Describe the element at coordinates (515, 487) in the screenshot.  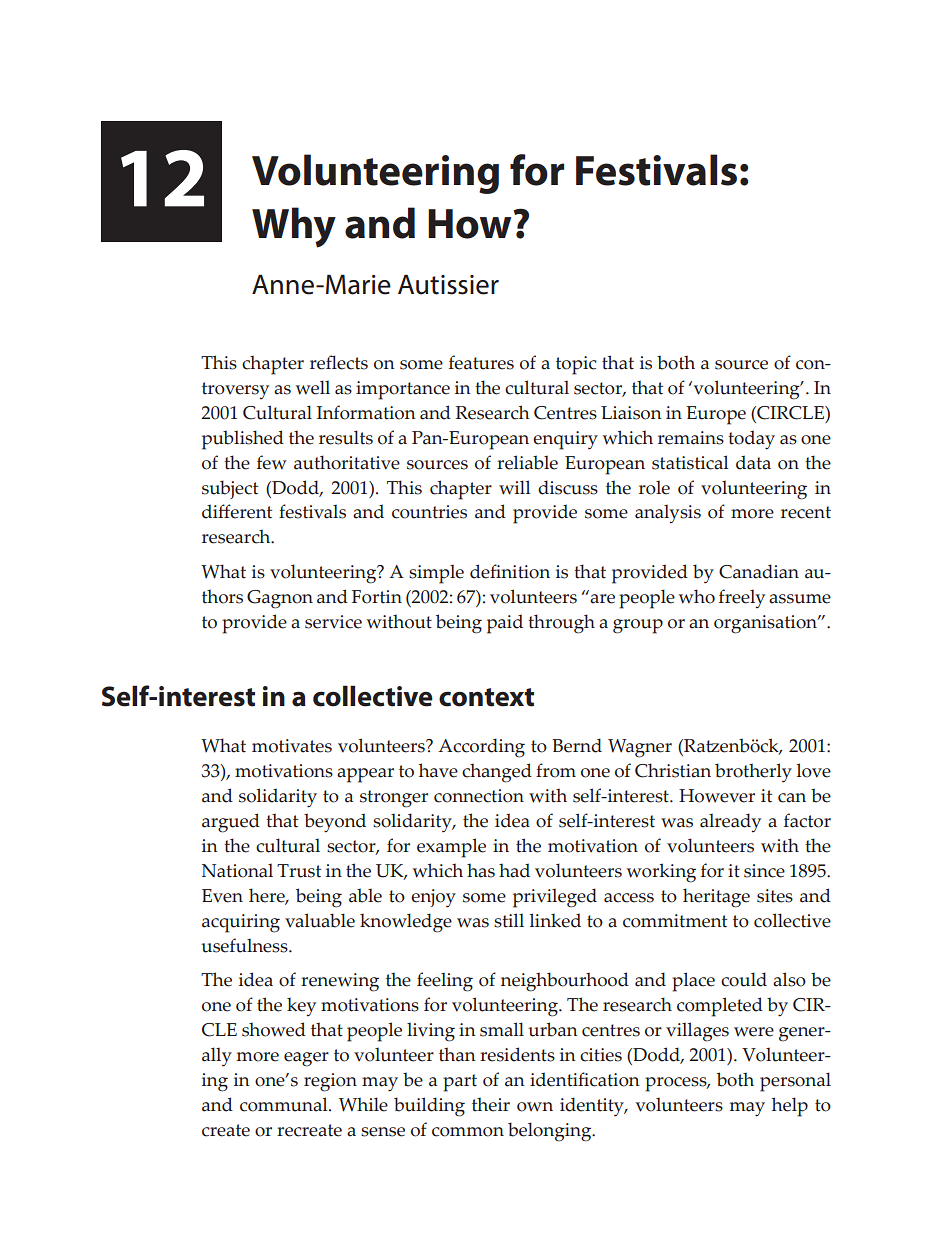
I see `will` at that location.
